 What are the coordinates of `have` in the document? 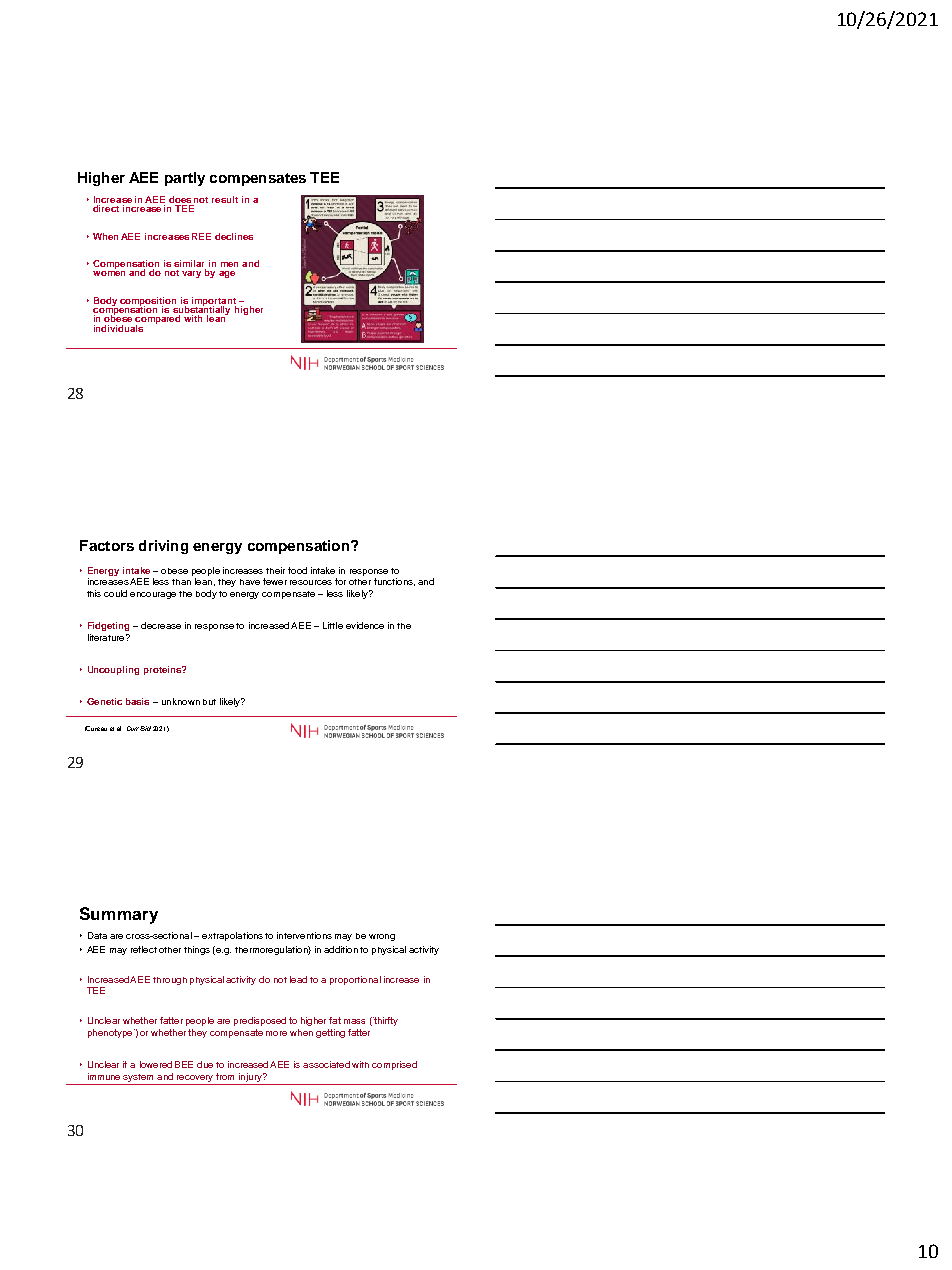 It's located at (250, 582).
